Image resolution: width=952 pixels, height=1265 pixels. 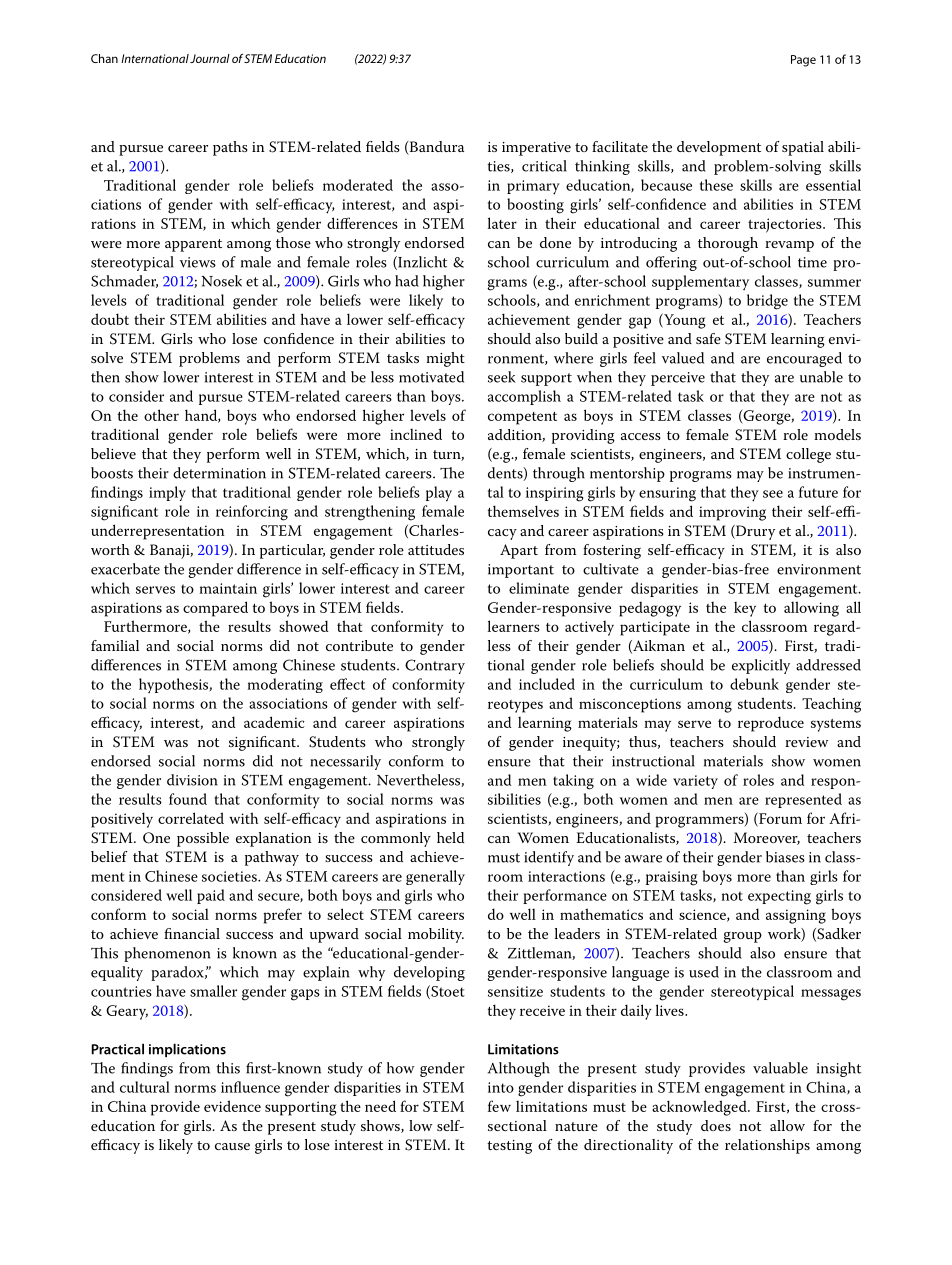 I want to click on learners, so click(x=514, y=626).
